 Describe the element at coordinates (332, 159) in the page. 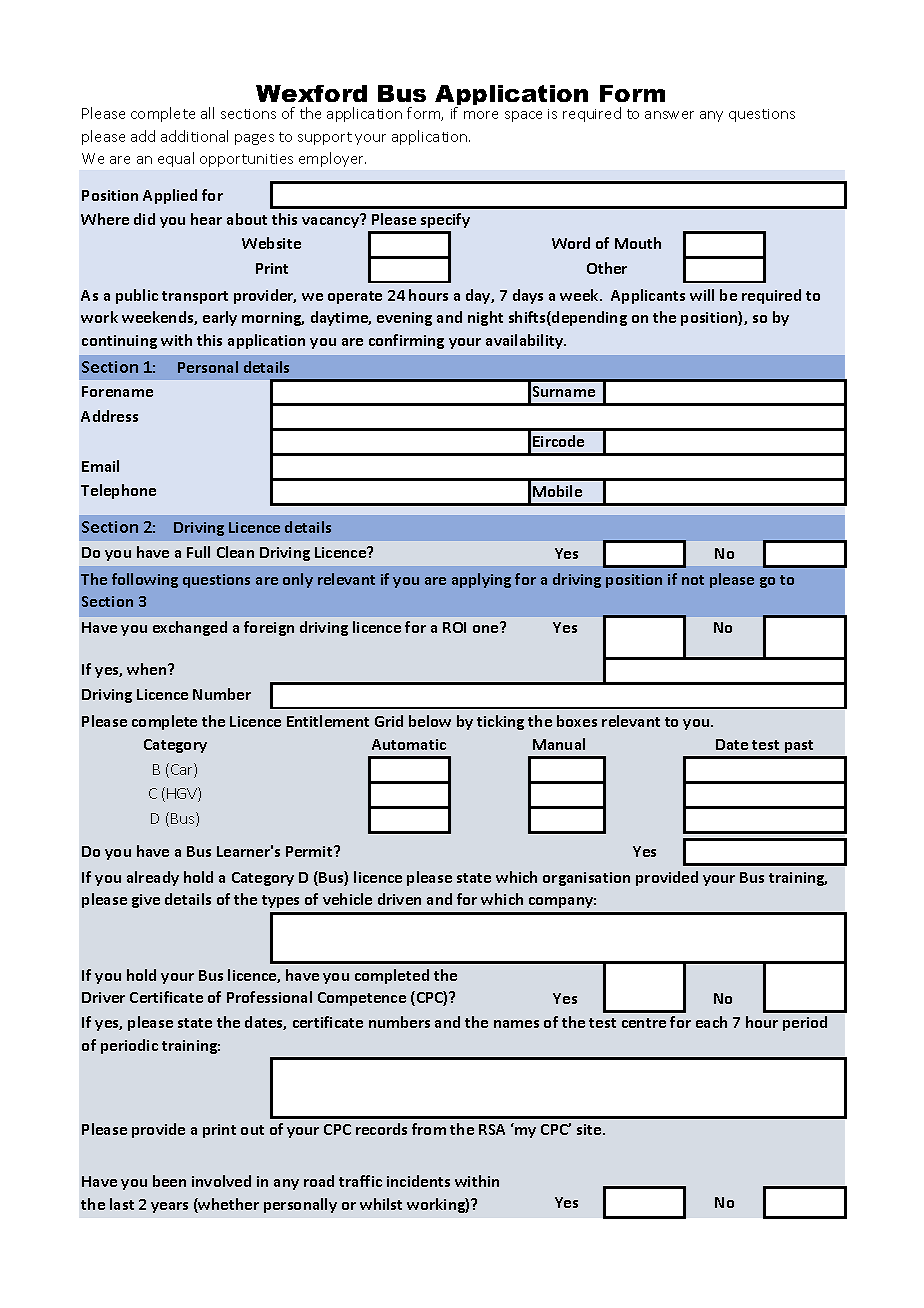

I see `employer` at that location.
